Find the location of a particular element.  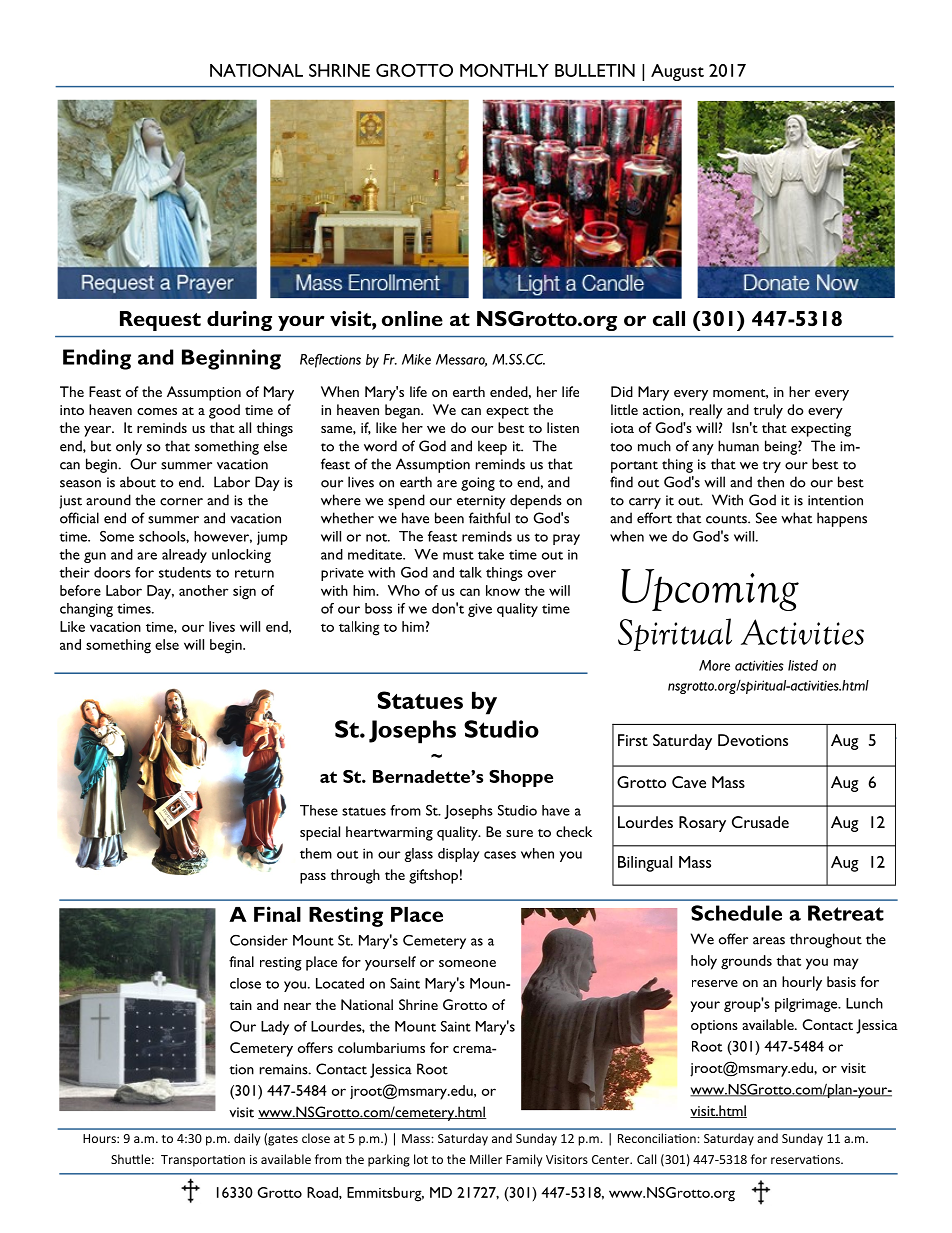

Center is located at coordinates (612, 1159).
